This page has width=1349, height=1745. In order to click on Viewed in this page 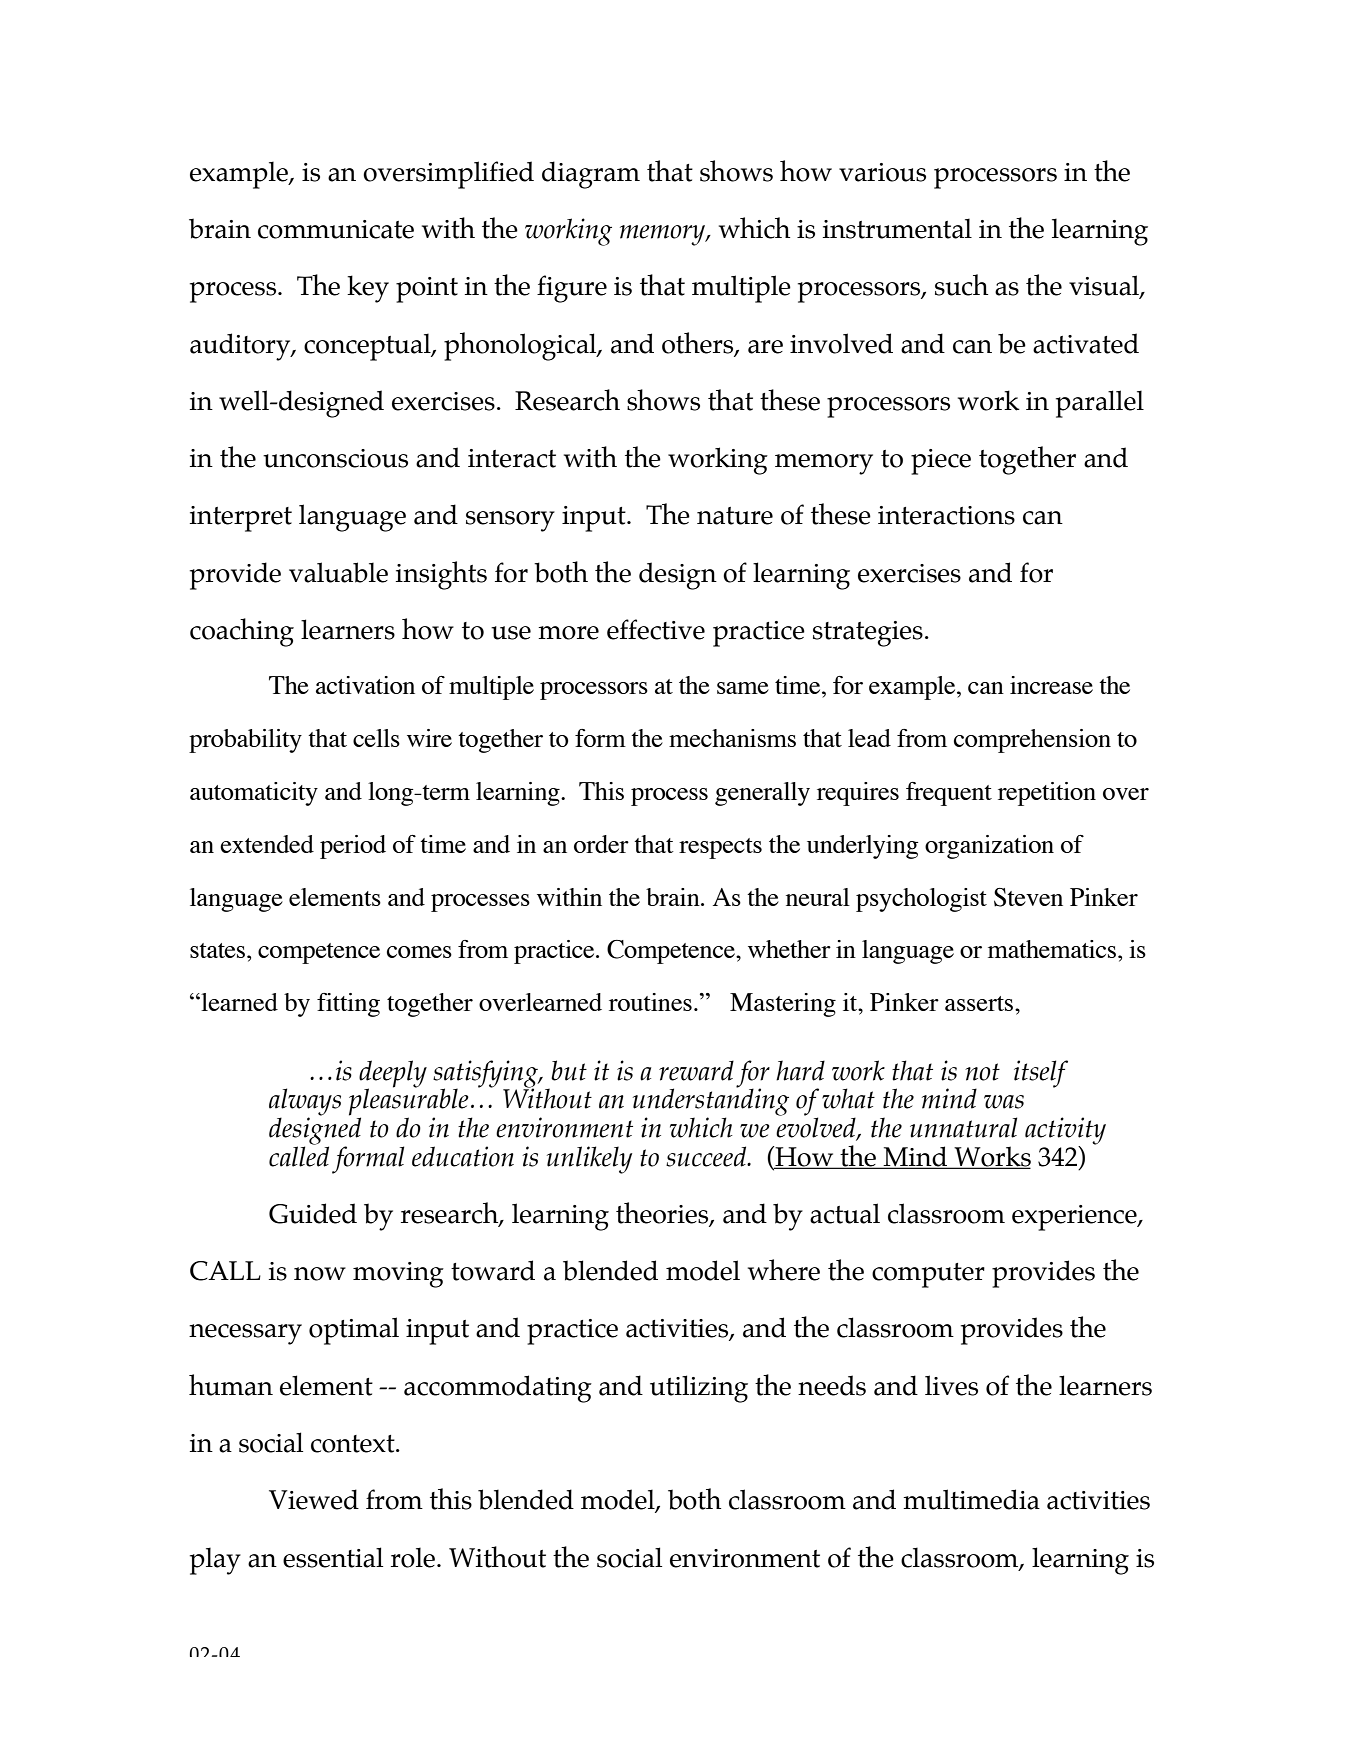, I will do `click(314, 1499)`.
